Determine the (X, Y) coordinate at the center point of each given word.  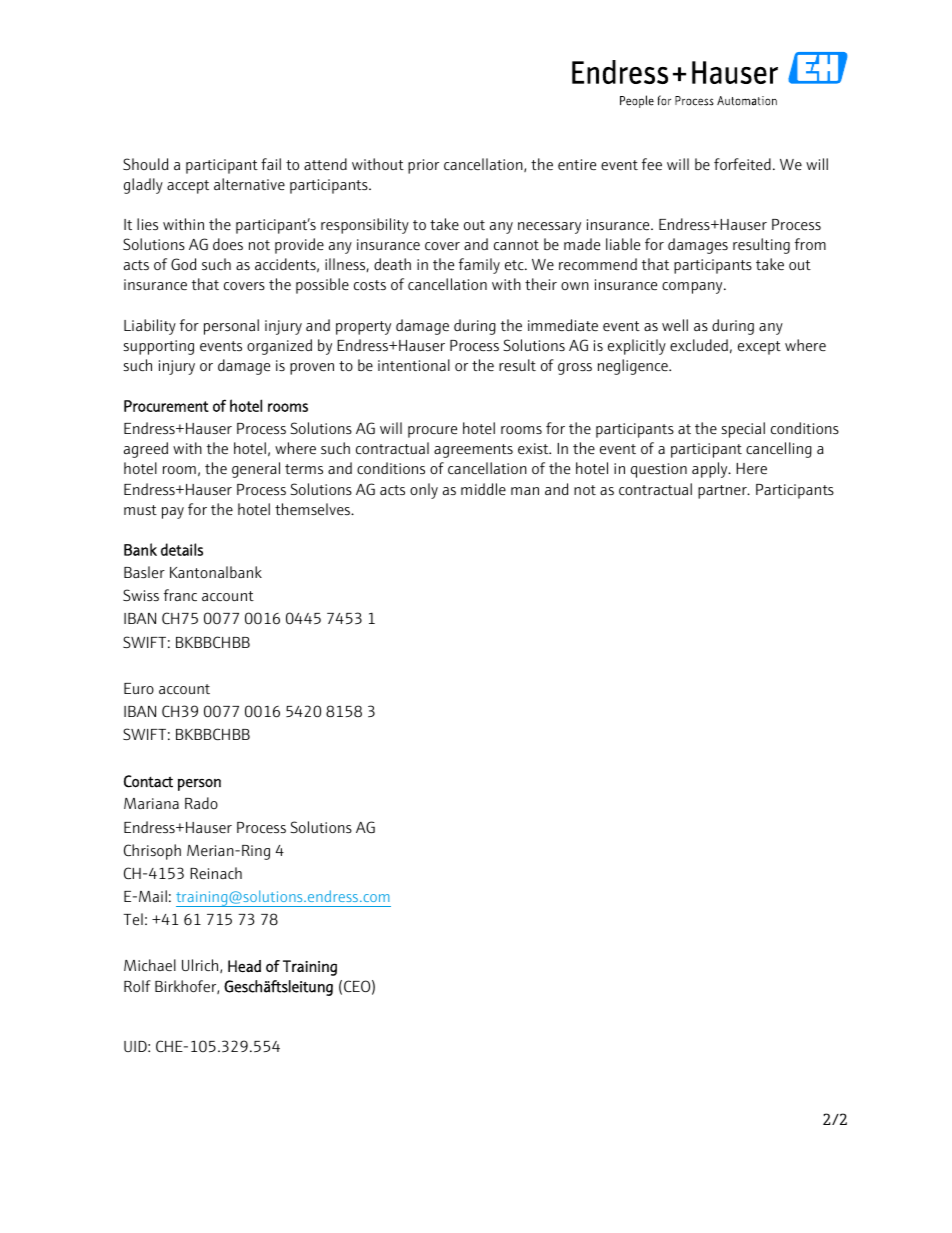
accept (188, 187)
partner (723, 492)
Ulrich (201, 966)
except (759, 348)
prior (423, 166)
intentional (414, 365)
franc (180, 595)
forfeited (742, 164)
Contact (148, 781)
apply (711, 470)
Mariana (151, 803)
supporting (158, 347)
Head (244, 966)
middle (483, 489)
